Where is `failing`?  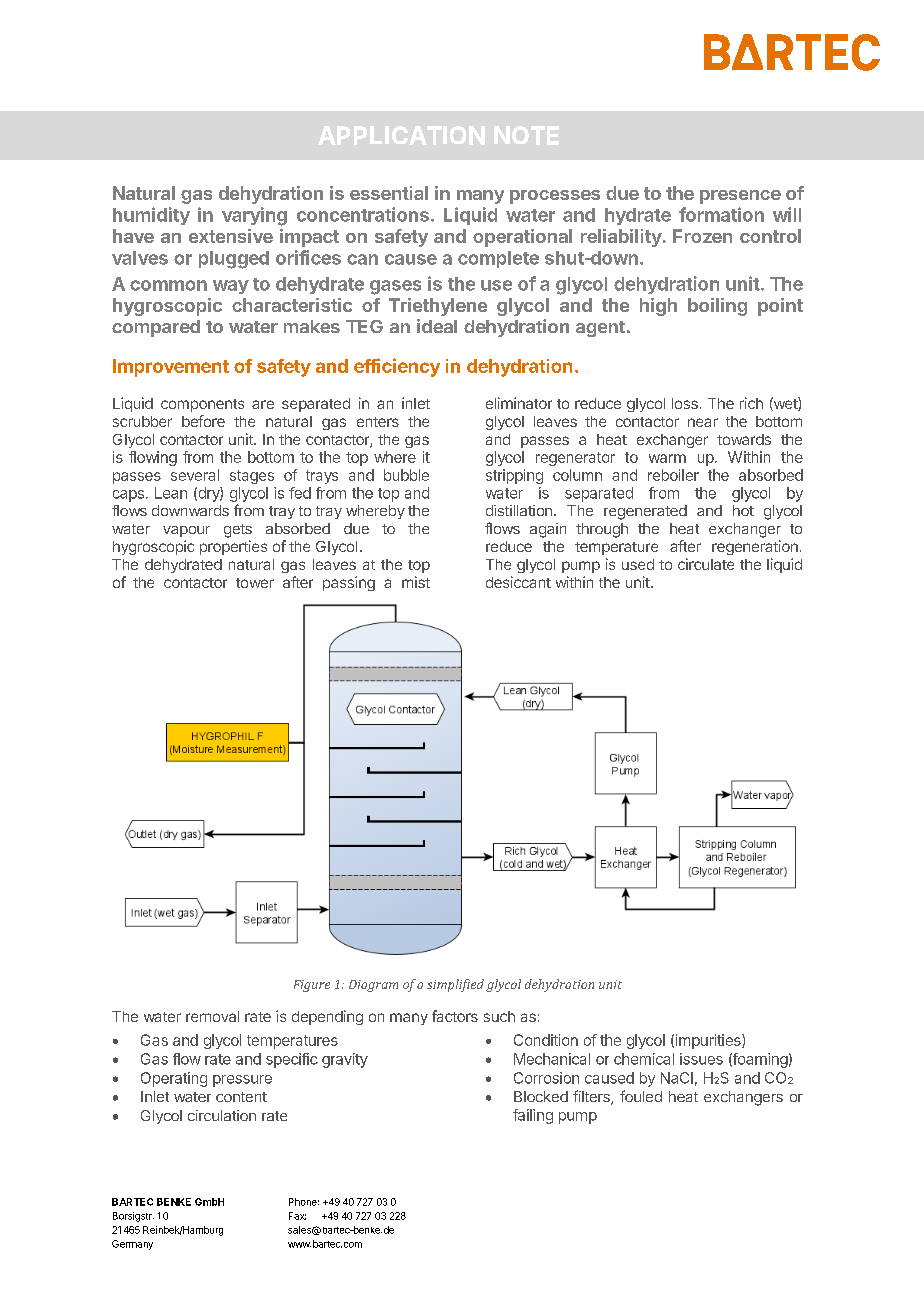 failing is located at coordinates (533, 1116).
